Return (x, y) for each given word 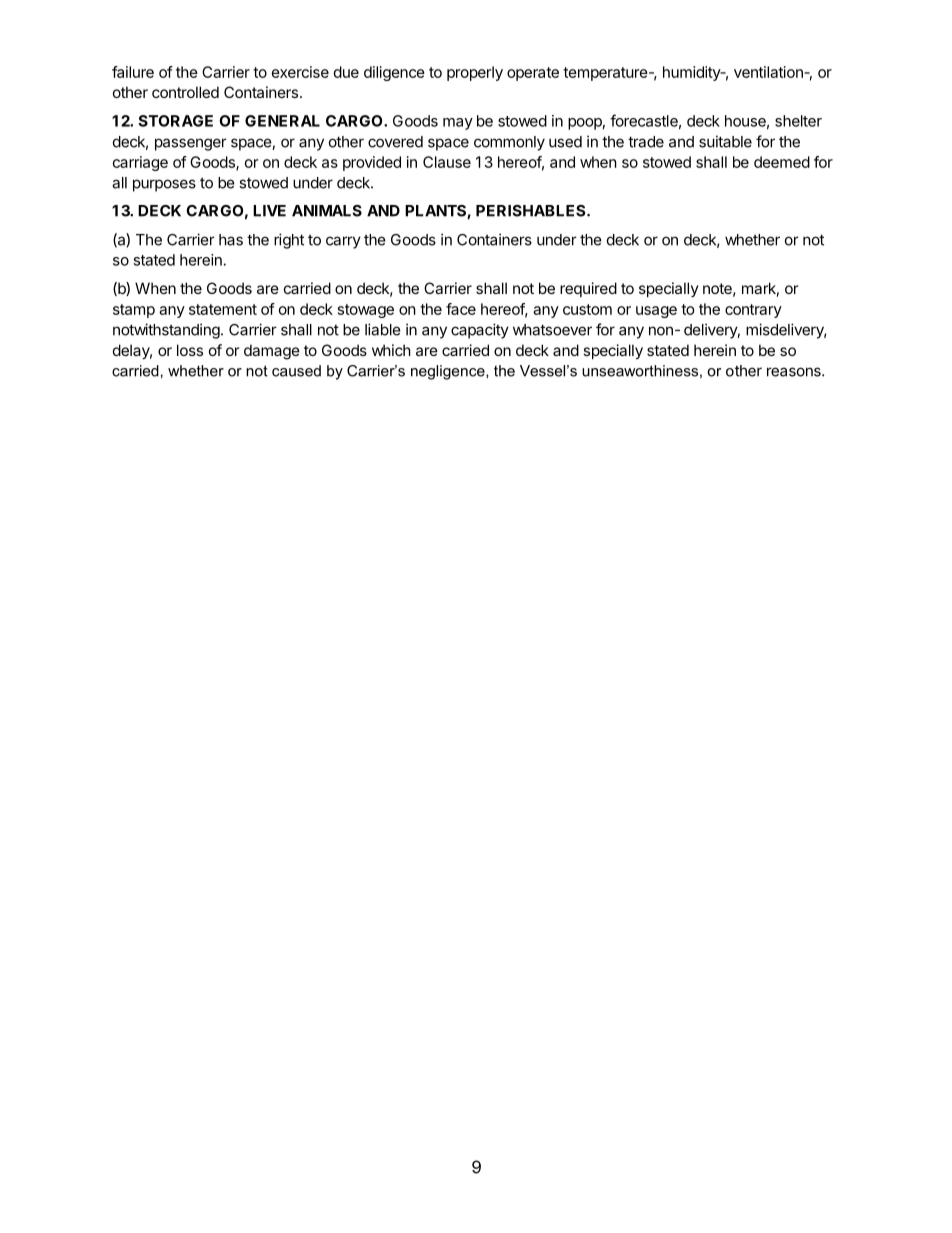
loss (190, 350)
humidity (692, 73)
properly (475, 73)
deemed (782, 162)
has (231, 240)
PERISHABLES (532, 211)
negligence (449, 372)
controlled (185, 92)
